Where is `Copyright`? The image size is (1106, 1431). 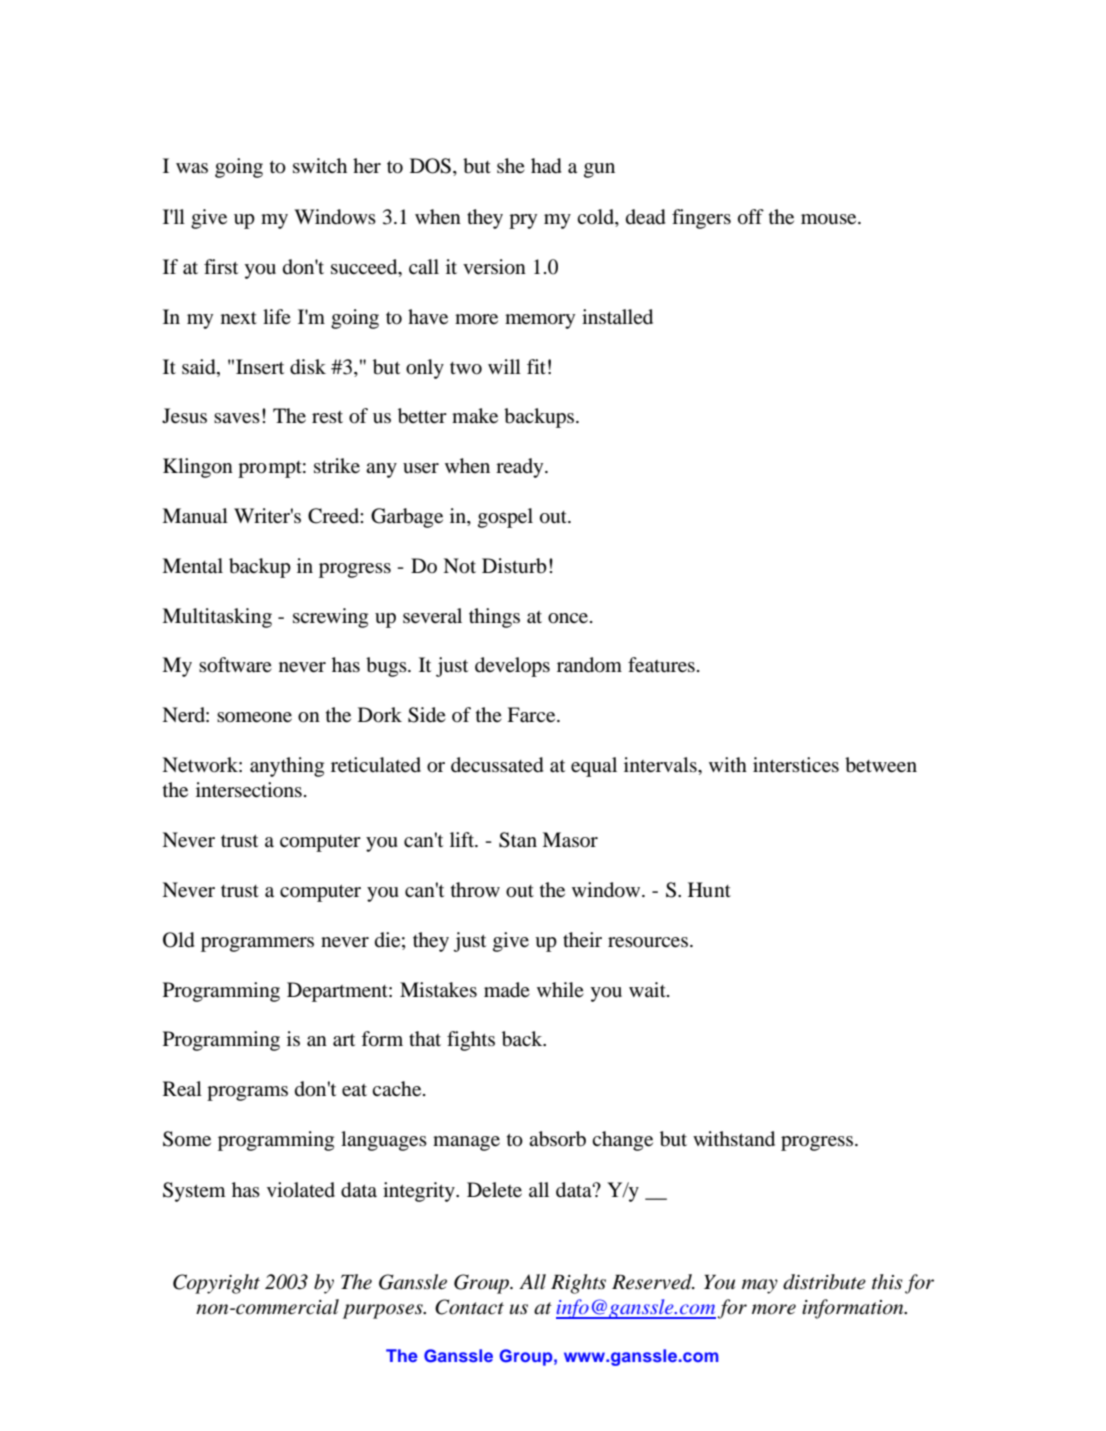
Copyright is located at coordinates (216, 1284).
